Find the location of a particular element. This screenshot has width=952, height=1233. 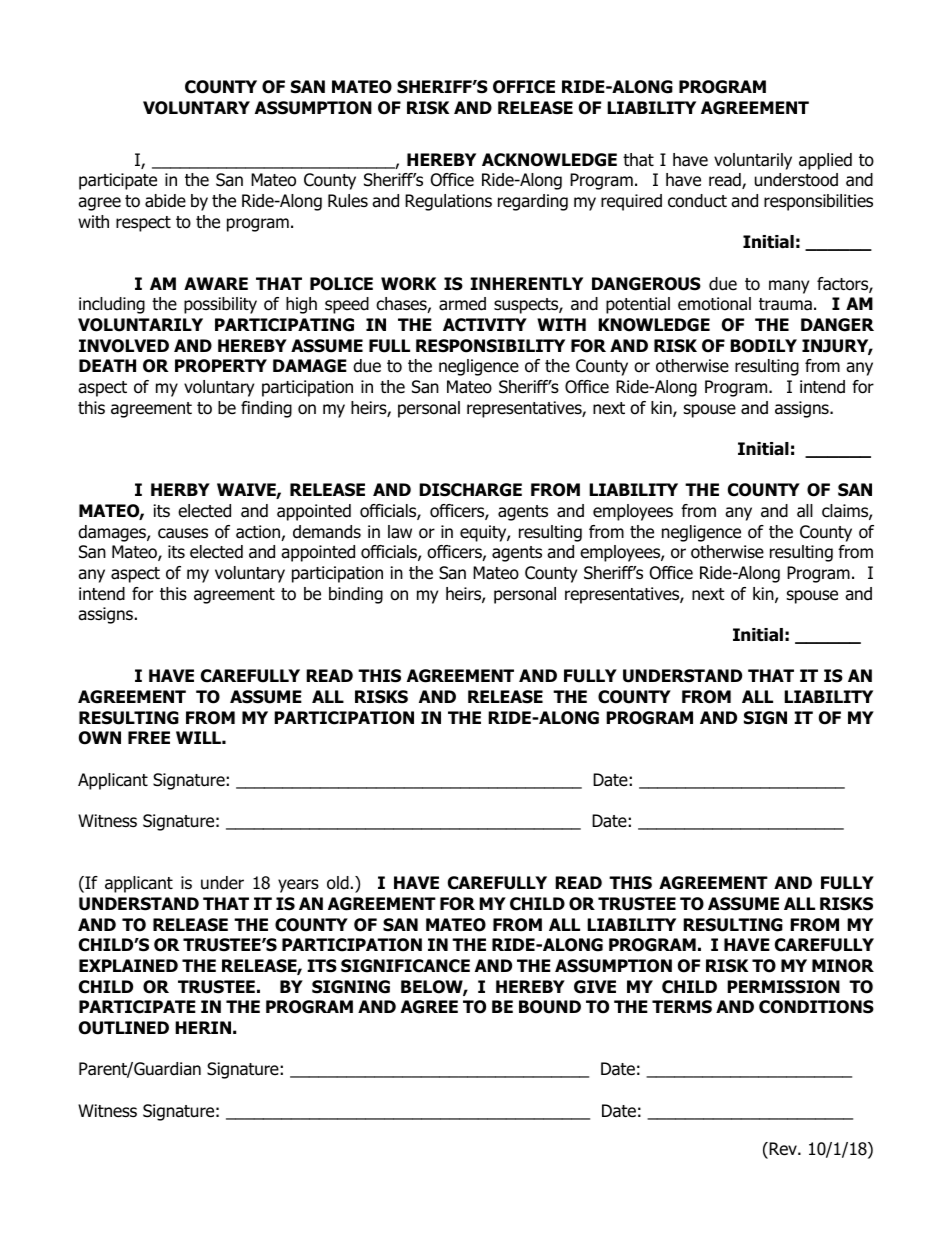

Regulations is located at coordinates (448, 202).
